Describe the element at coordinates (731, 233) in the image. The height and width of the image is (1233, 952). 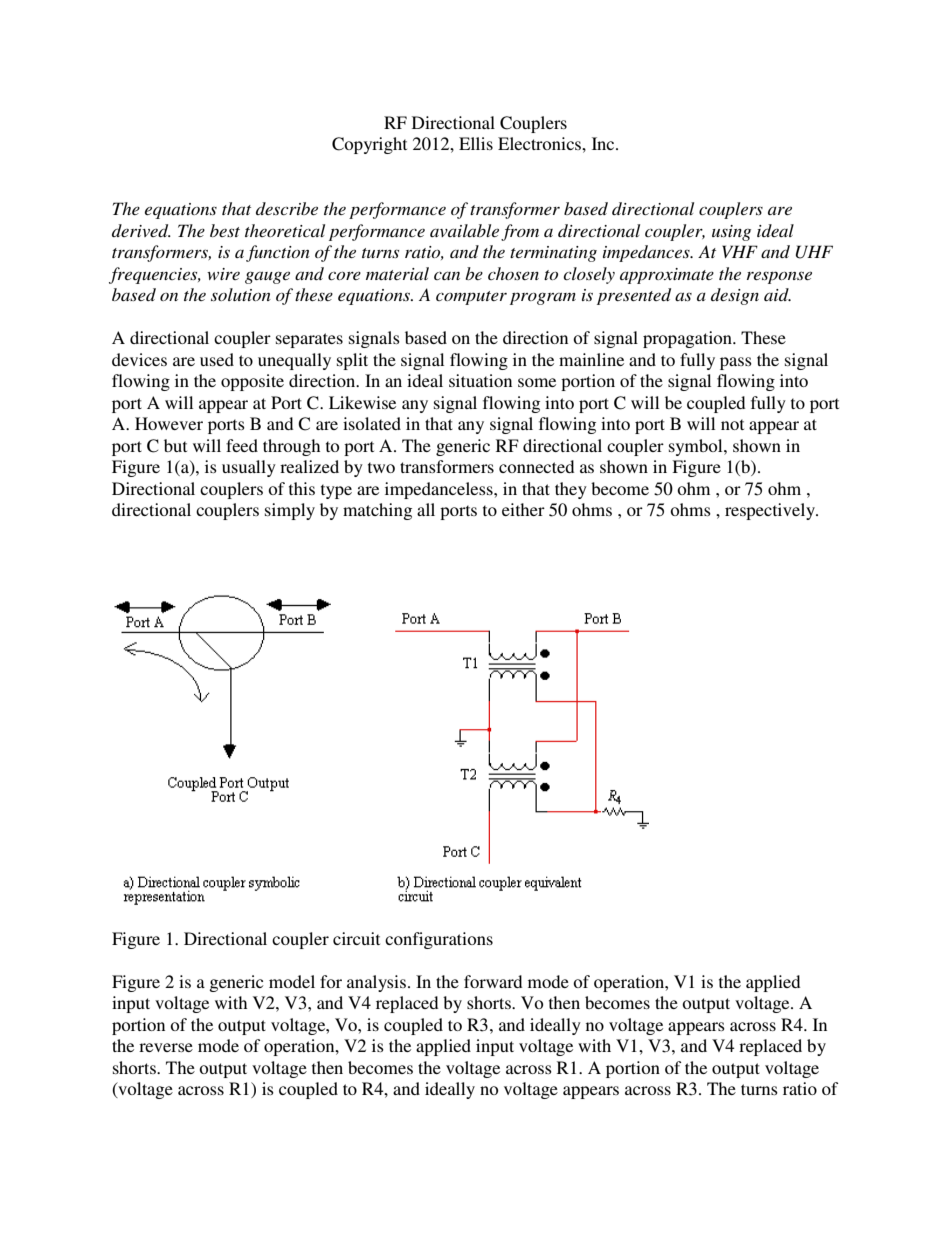
I see `using` at that location.
